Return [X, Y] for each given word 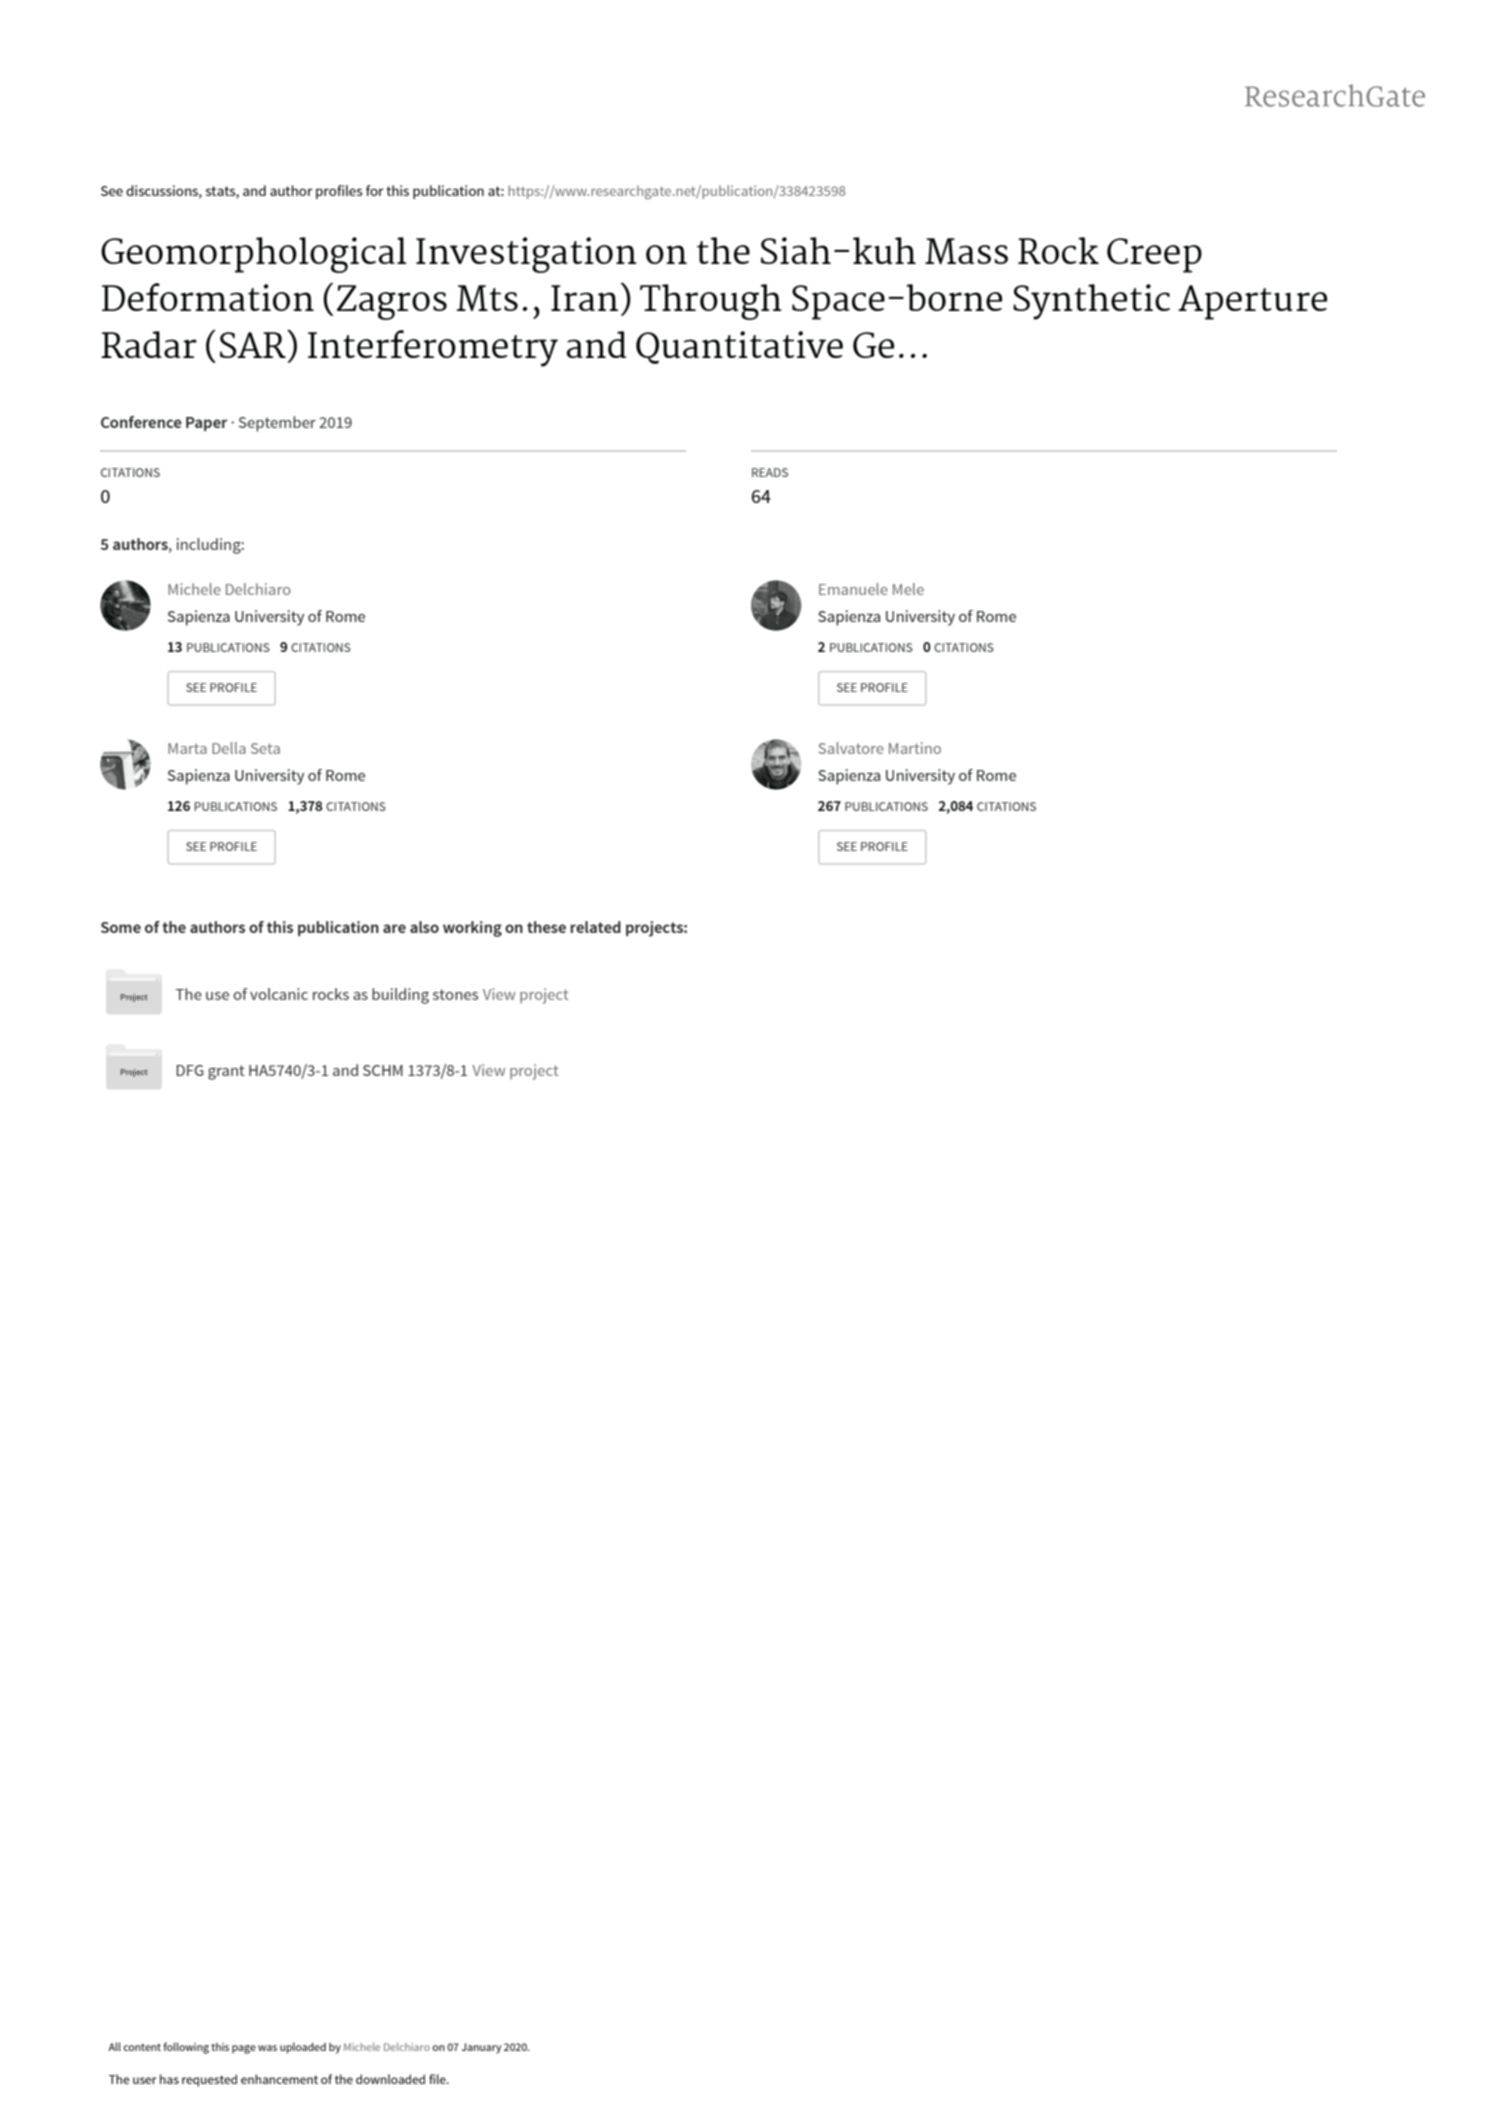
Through [711, 302]
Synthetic [1091, 302]
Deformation [208, 297]
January [482, 2048]
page [244, 2049]
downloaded [390, 2079]
